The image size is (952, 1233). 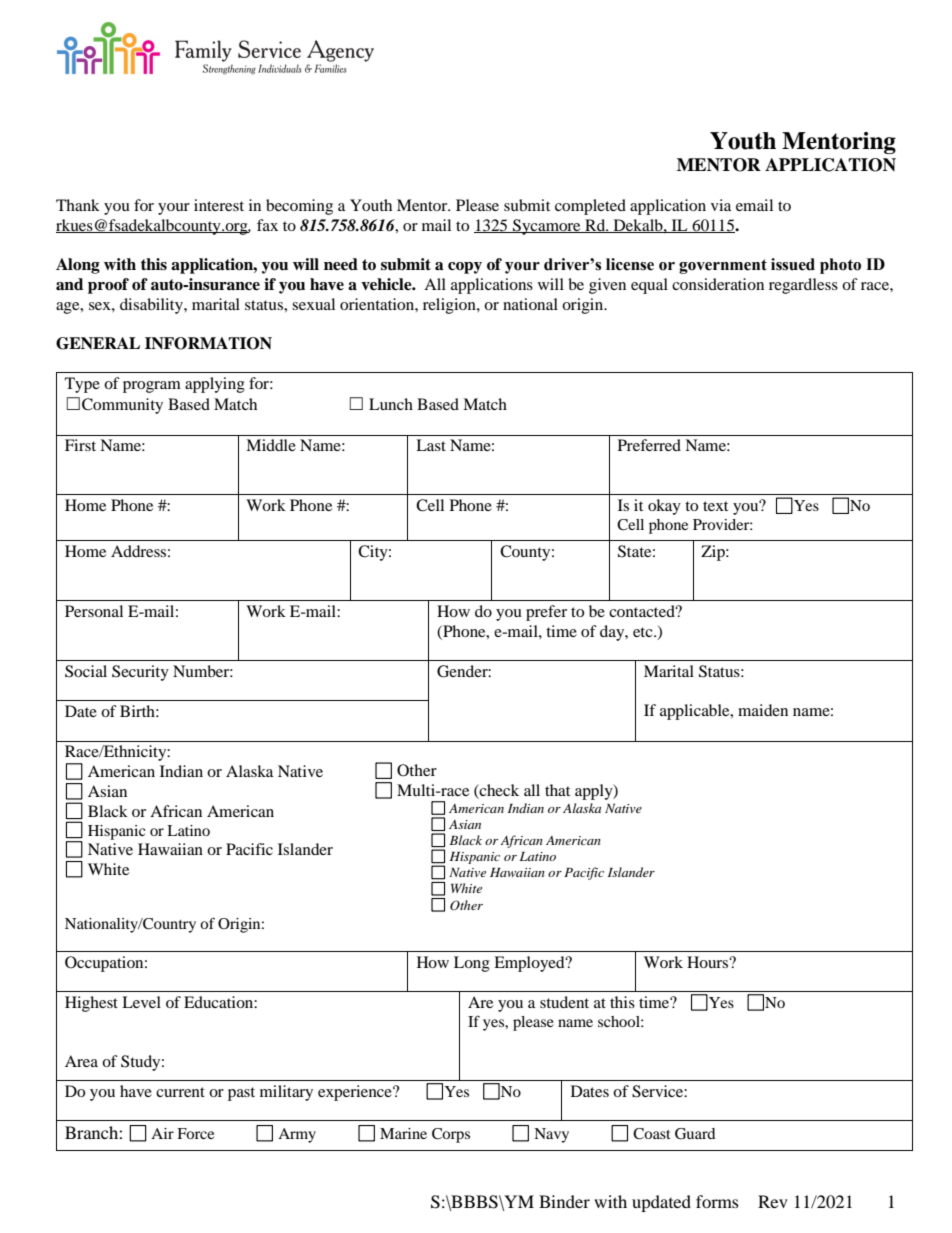 I want to click on Security, so click(x=140, y=673).
